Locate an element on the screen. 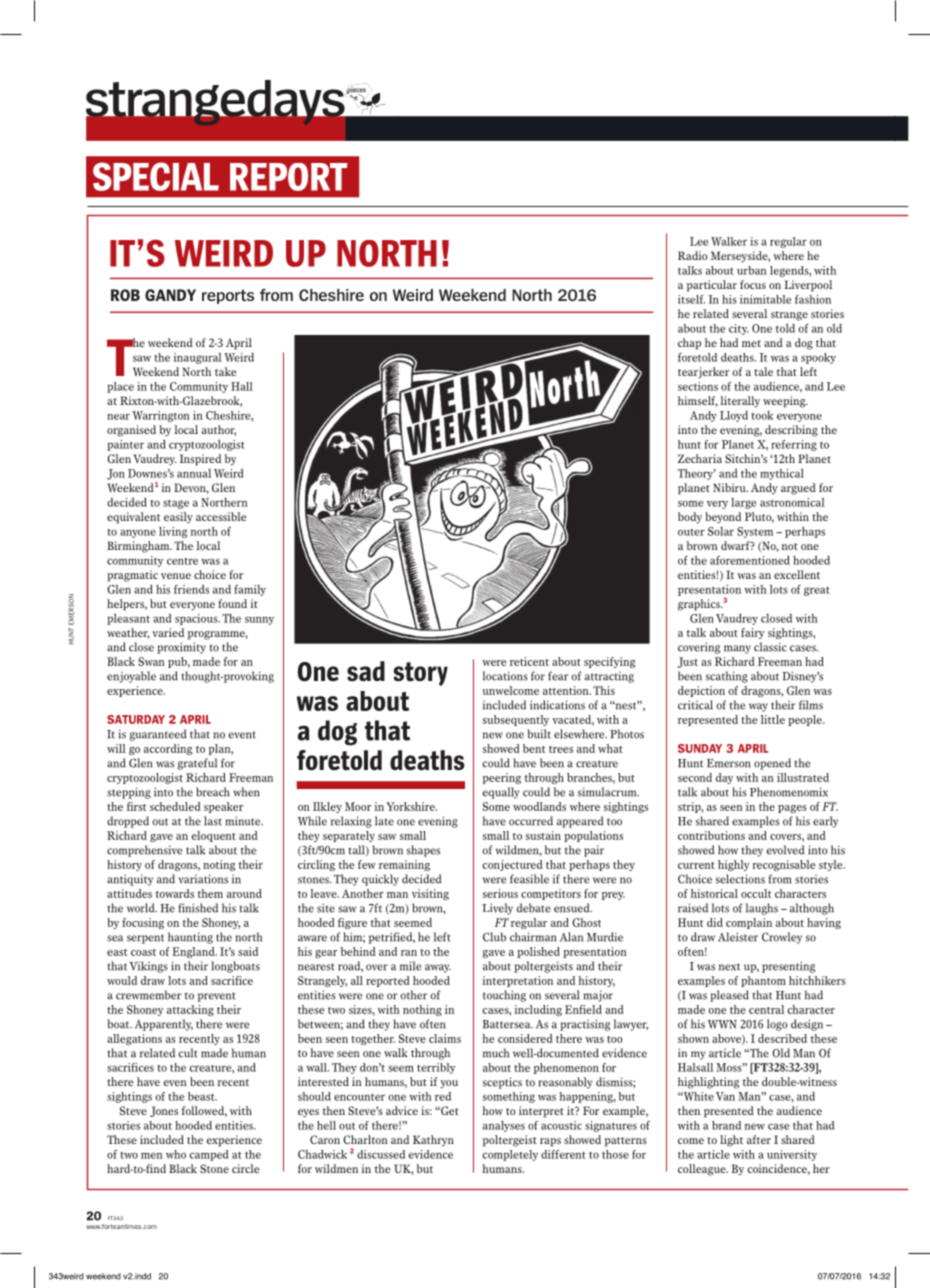  urban is located at coordinates (752, 270).
